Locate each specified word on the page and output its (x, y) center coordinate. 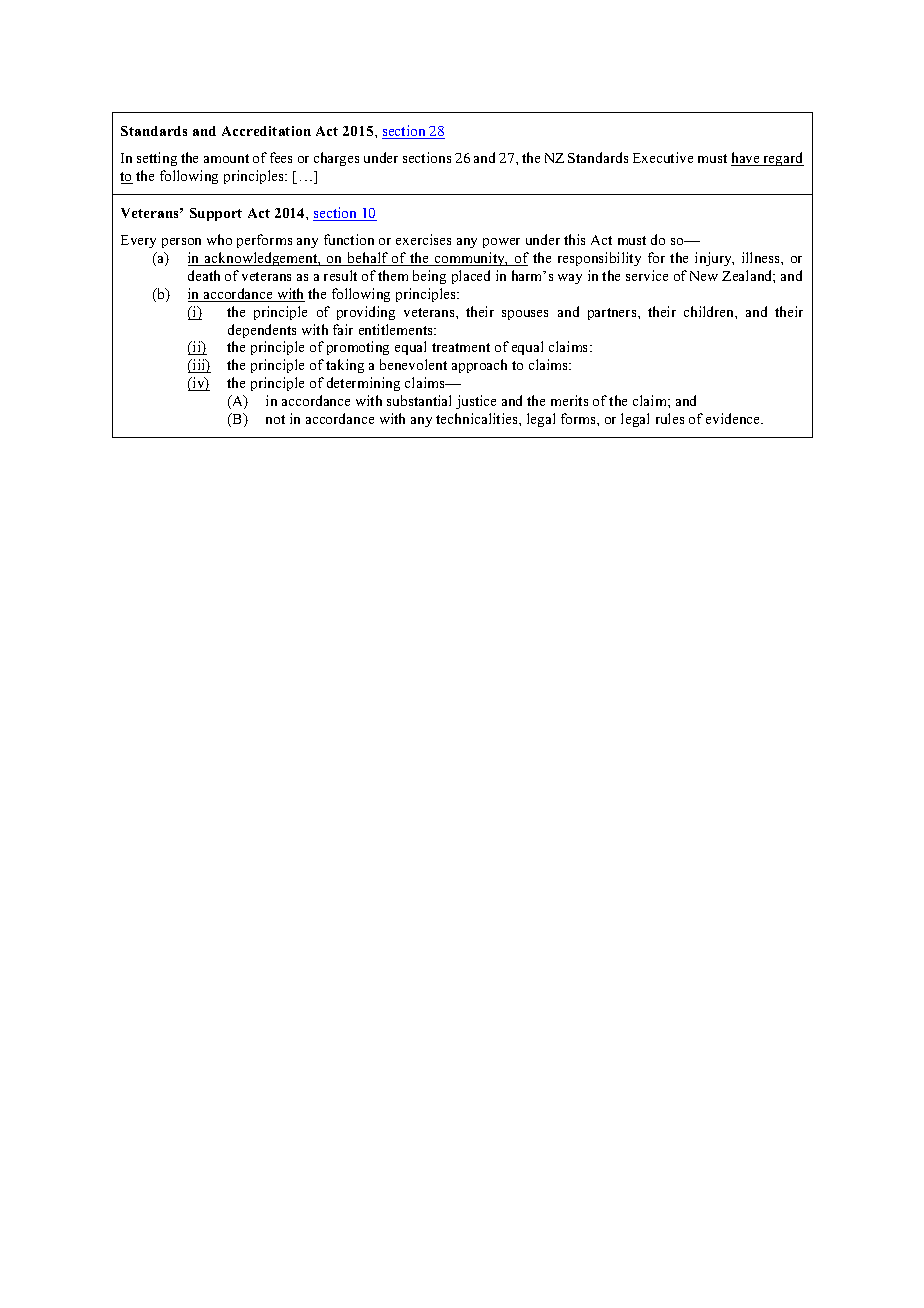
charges (336, 159)
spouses (525, 315)
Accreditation (266, 131)
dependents (262, 331)
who (219, 239)
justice (476, 402)
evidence (734, 418)
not (275, 419)
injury (714, 259)
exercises (423, 239)
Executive (663, 157)
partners (613, 314)
